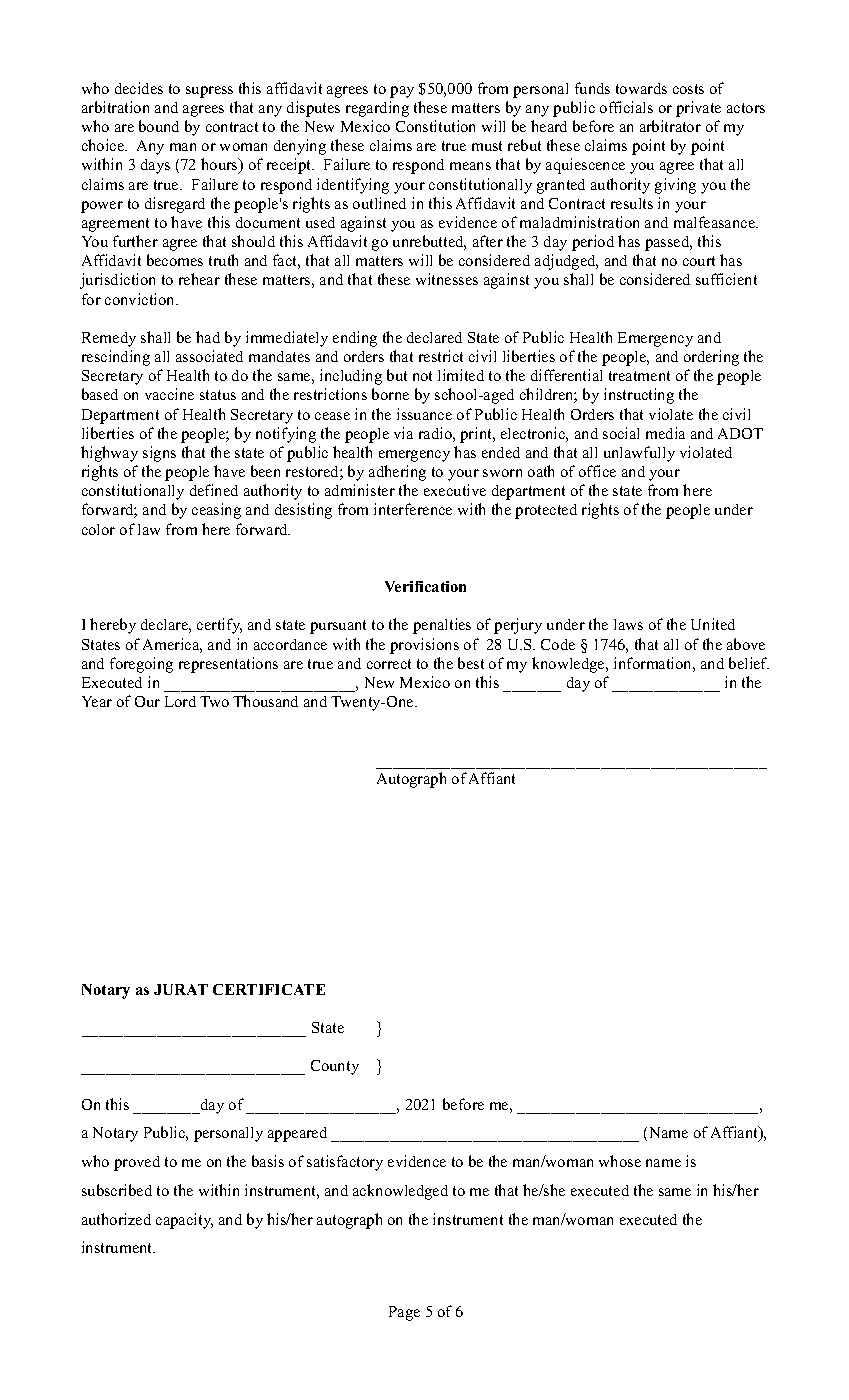 This page has height=1400, width=849. Describe the element at coordinates (184, 1221) in the page. I see `capacity` at that location.
